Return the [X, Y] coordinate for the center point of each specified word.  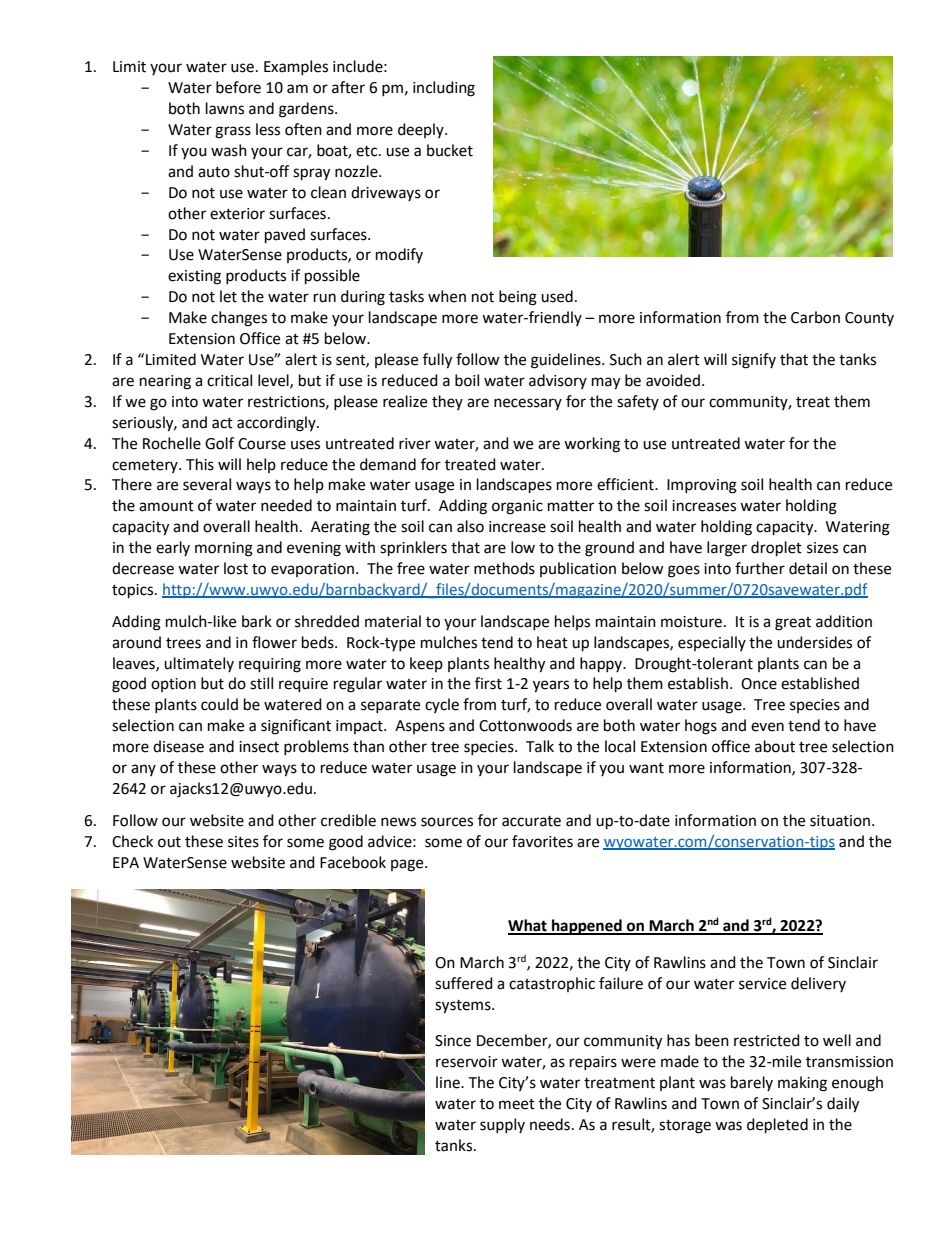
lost [236, 568]
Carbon [815, 317]
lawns [225, 108]
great [793, 624]
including [444, 89]
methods [504, 568]
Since [453, 1041]
